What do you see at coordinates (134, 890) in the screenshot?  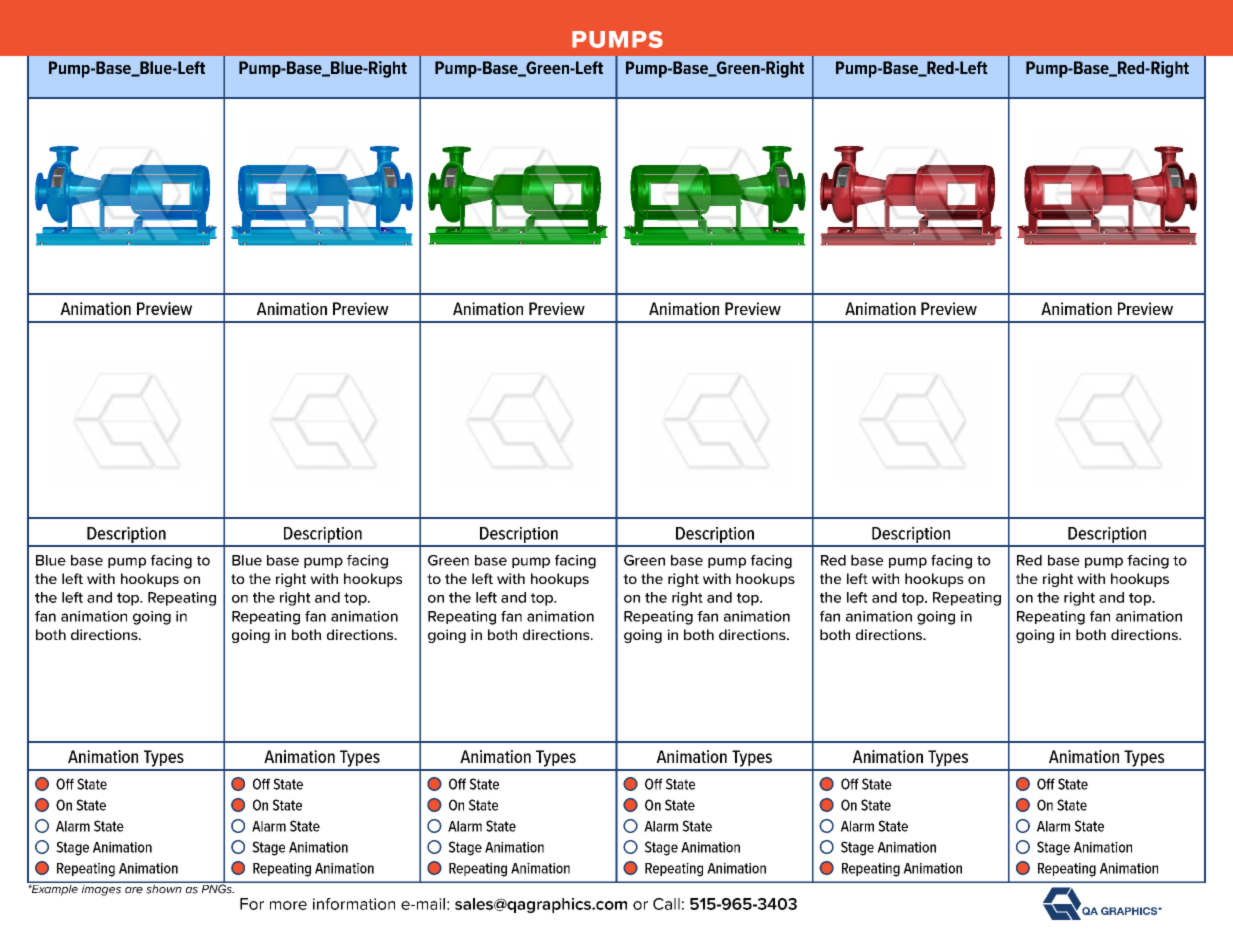 I see `are` at bounding box center [134, 890].
